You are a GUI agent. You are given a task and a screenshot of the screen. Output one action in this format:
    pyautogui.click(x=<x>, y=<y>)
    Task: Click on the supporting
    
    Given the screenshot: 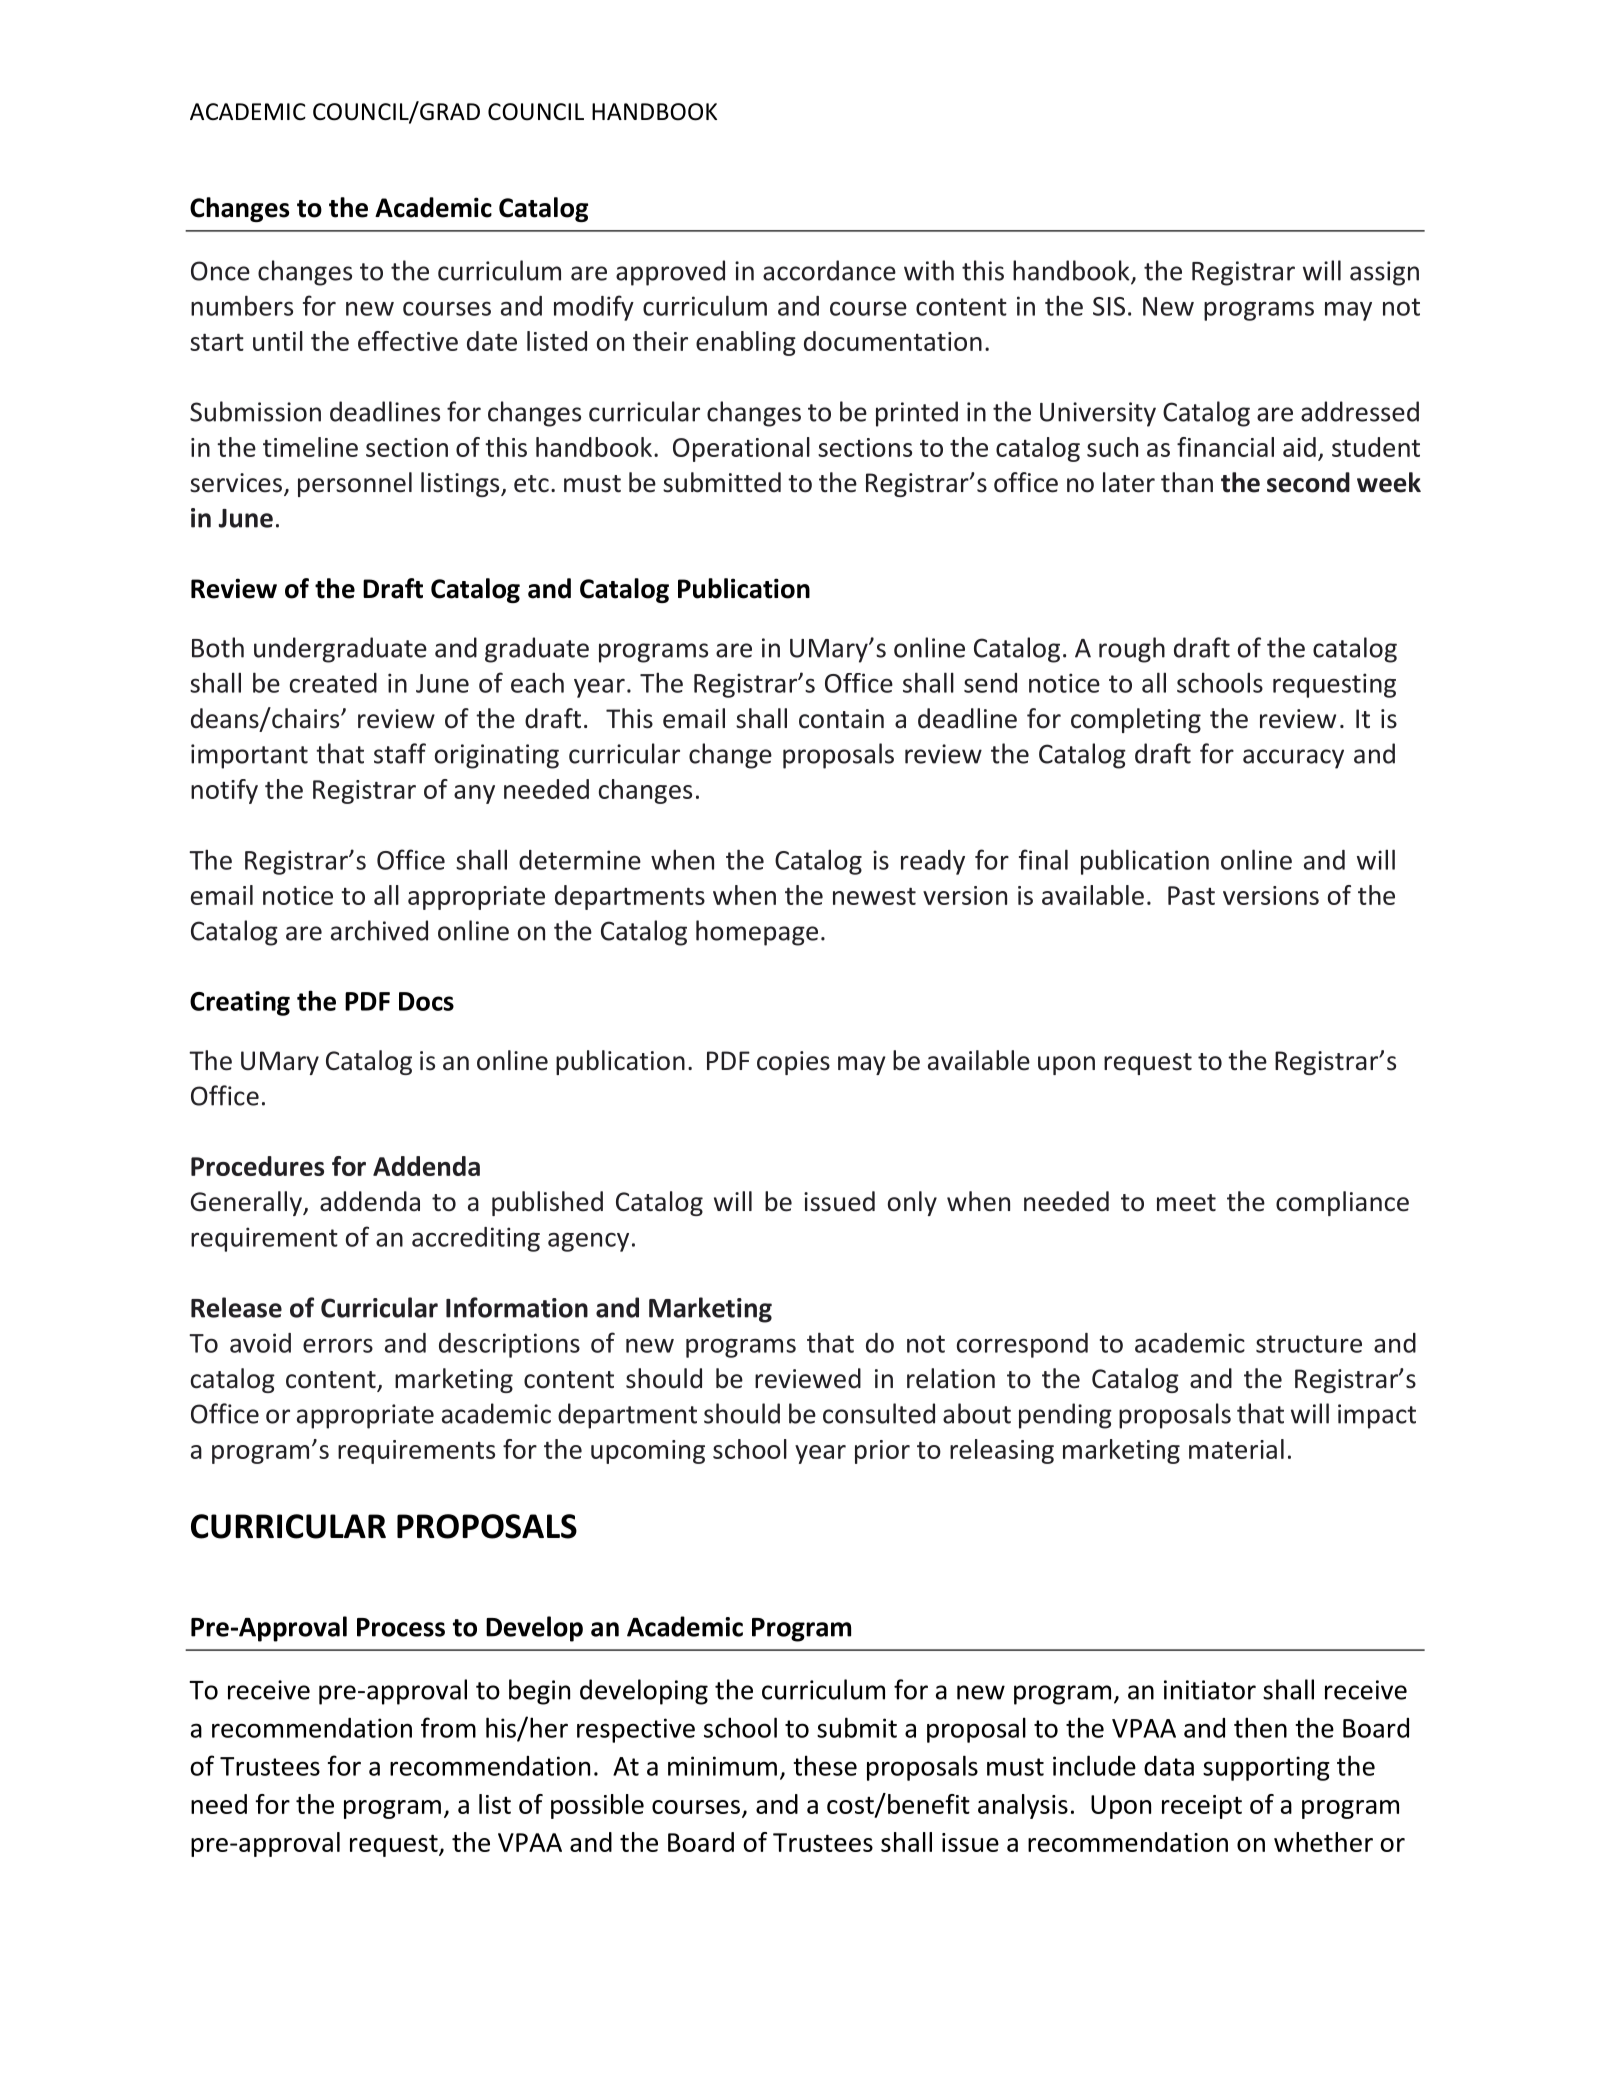 What is the action you would take?
    pyautogui.click(x=1266, y=1768)
